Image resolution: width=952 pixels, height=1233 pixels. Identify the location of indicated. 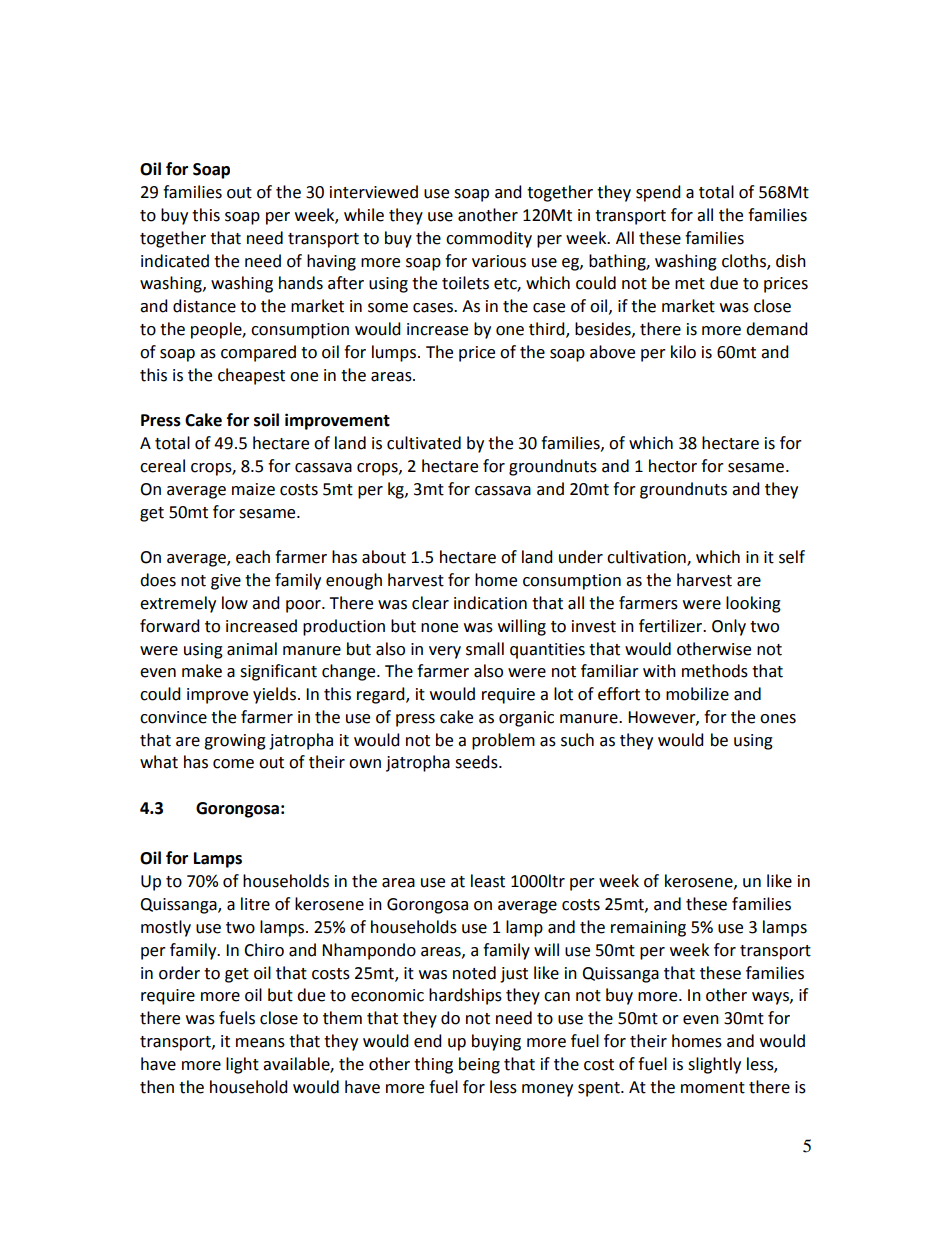
(175, 261).
